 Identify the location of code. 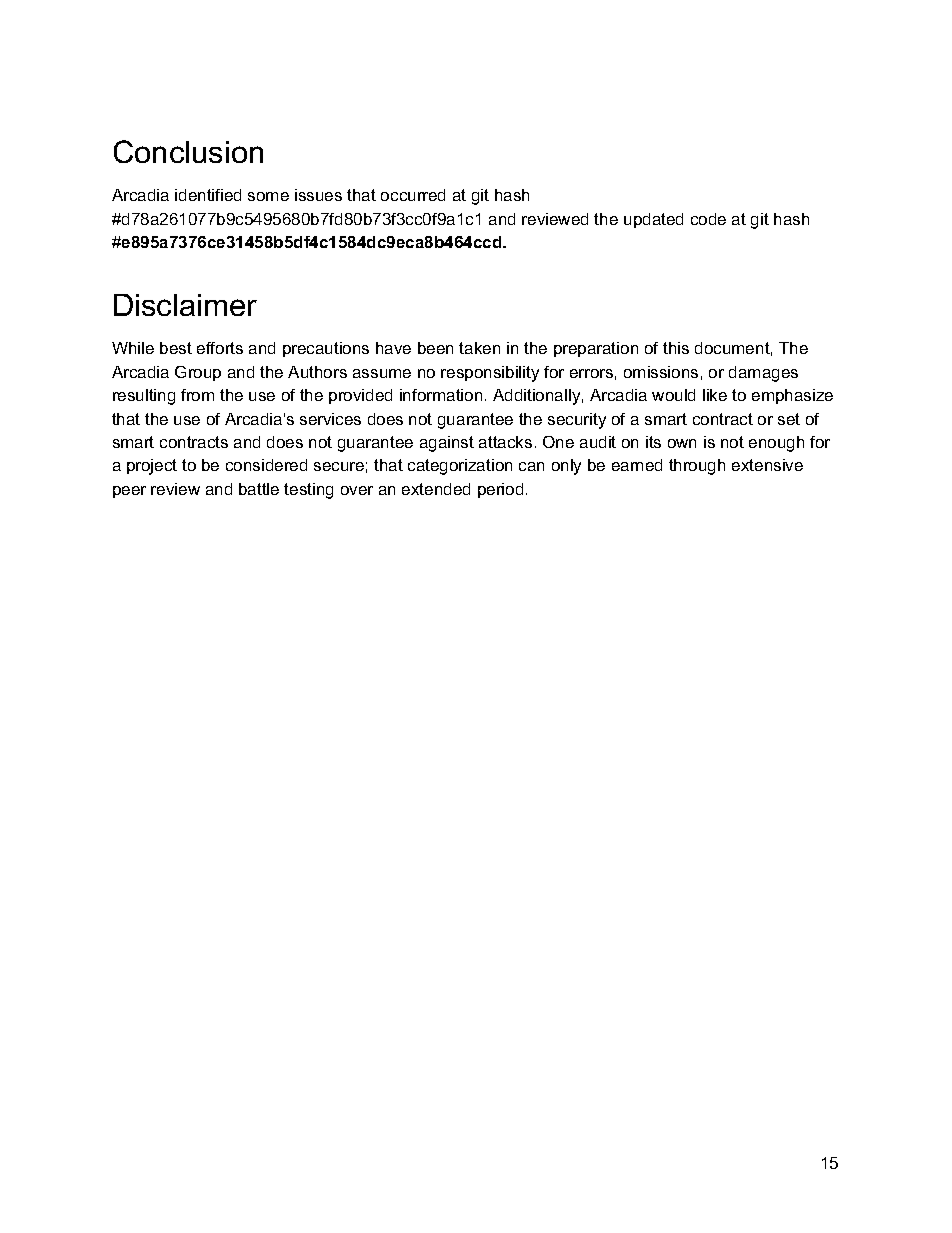
(708, 219).
